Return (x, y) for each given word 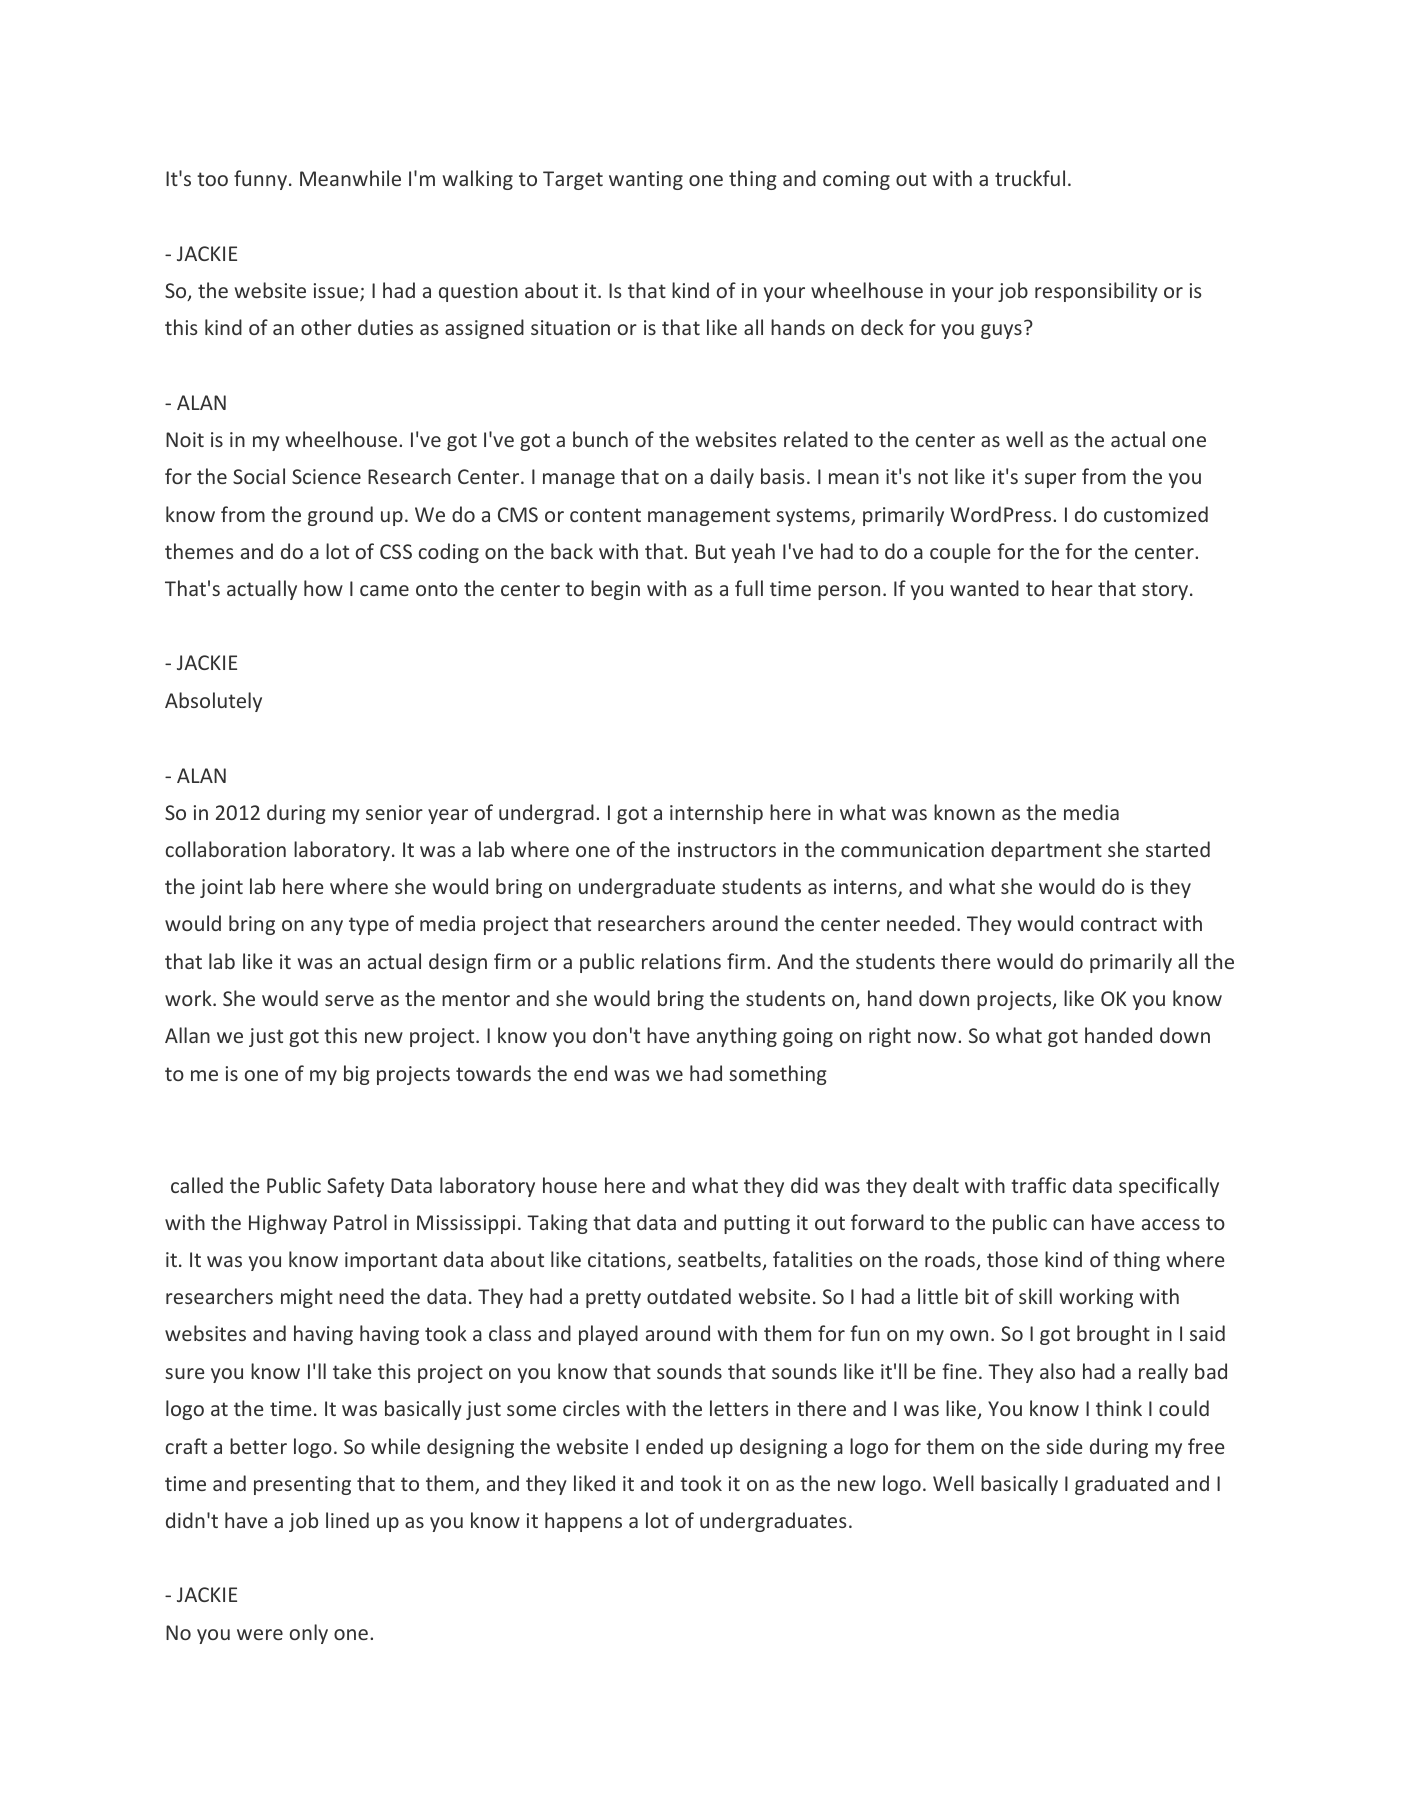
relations (681, 961)
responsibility (1096, 292)
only (309, 1634)
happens (583, 1522)
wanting (646, 180)
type (369, 926)
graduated (1121, 1485)
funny (260, 180)
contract (1119, 924)
